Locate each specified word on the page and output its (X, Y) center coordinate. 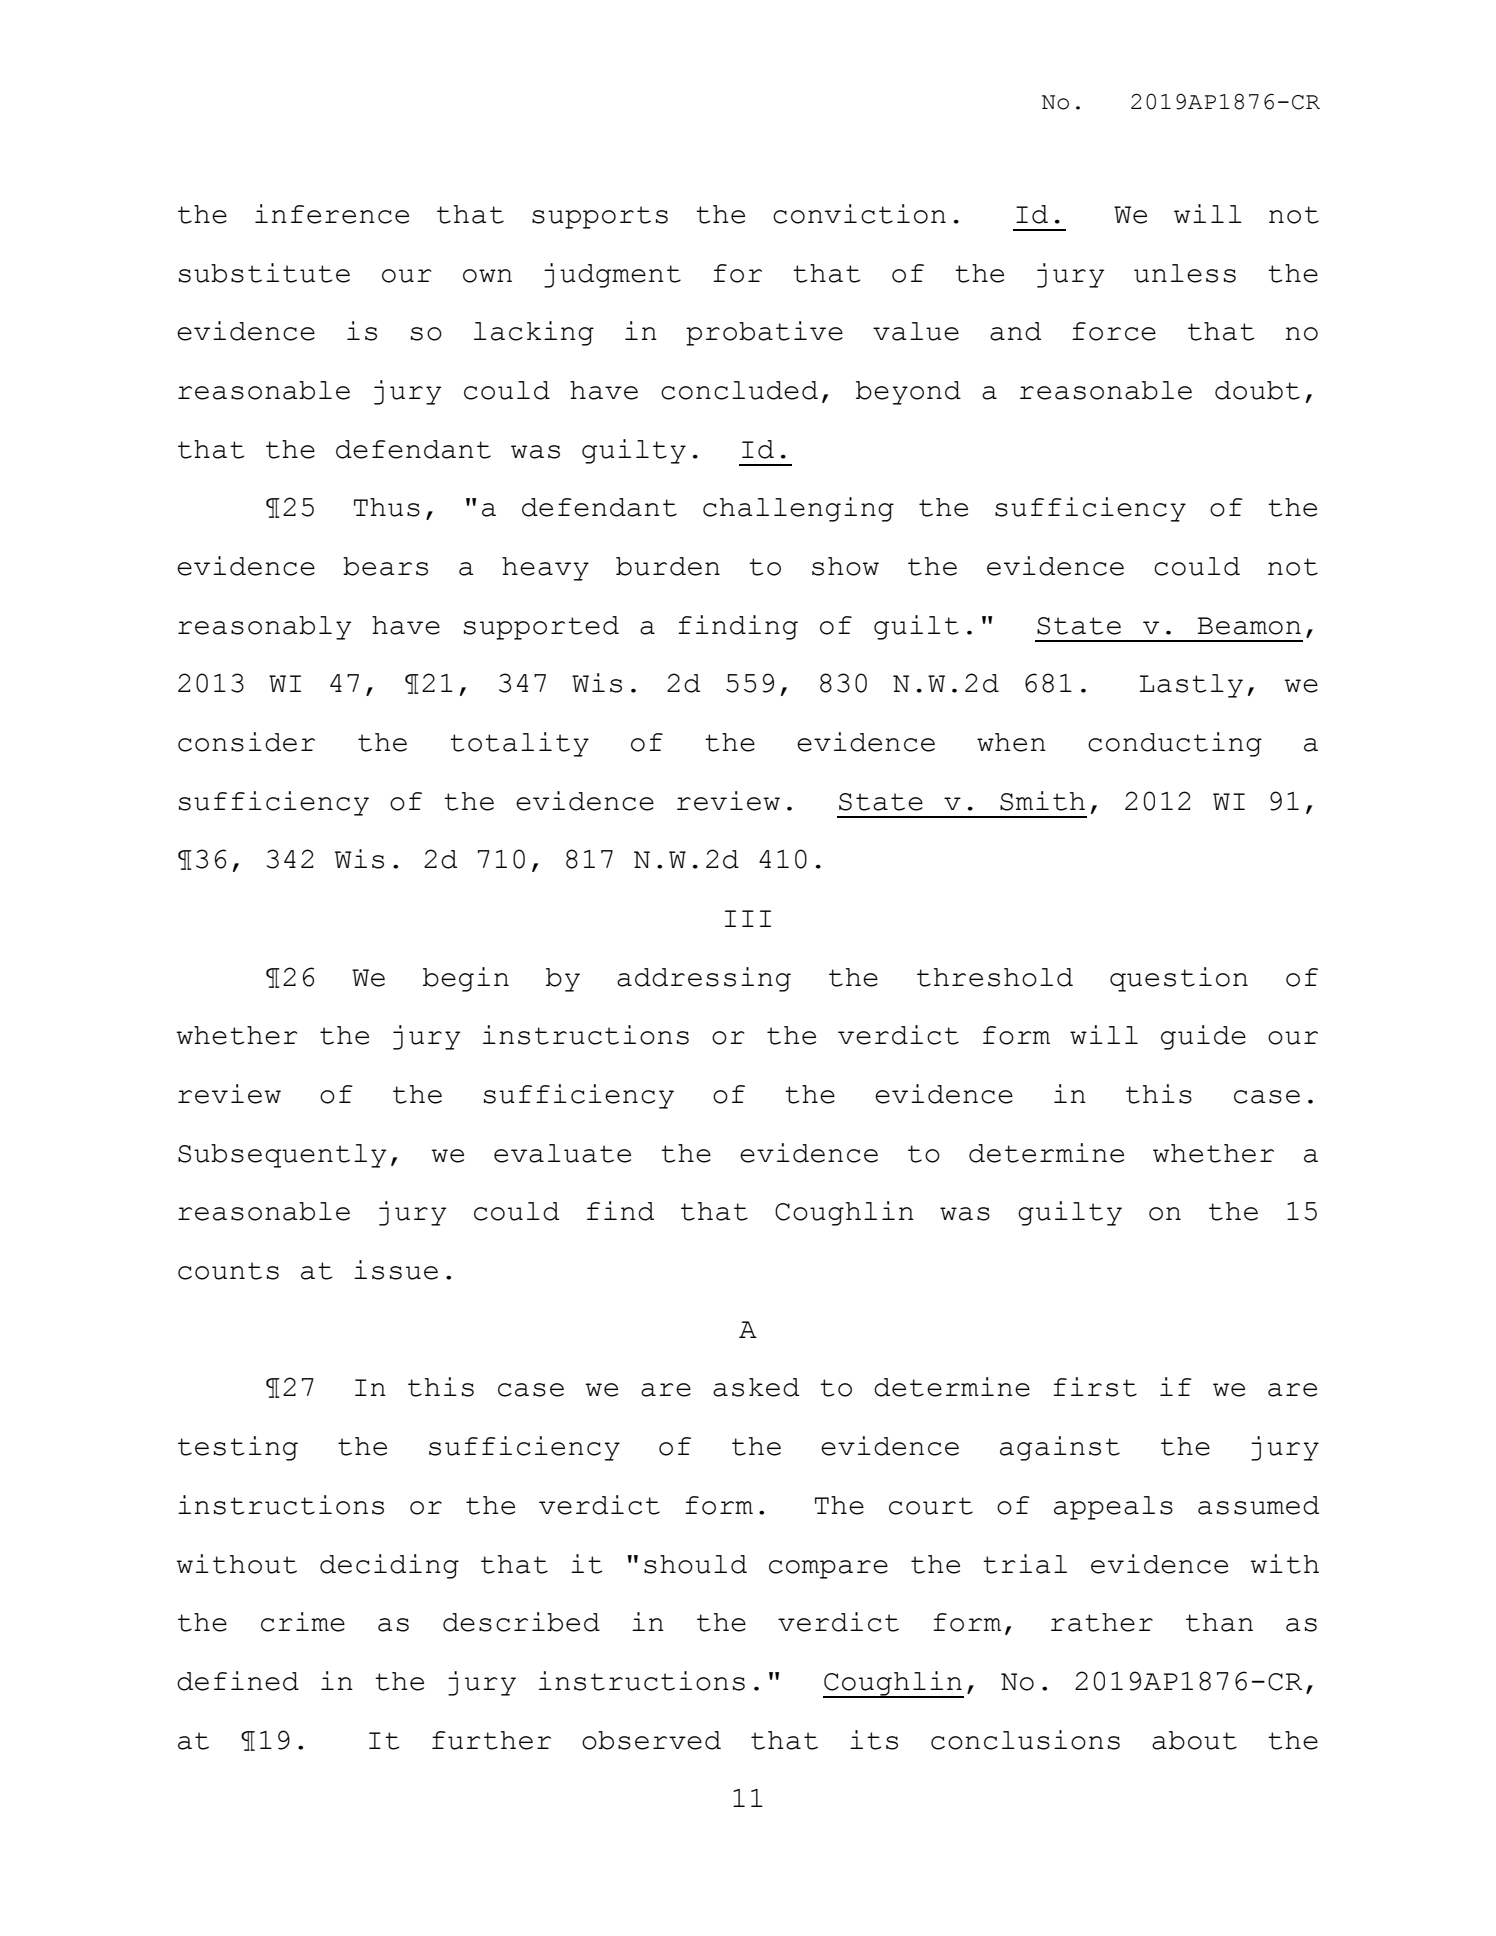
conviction (859, 214)
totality (519, 744)
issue (396, 1270)
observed (651, 1740)
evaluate (562, 1153)
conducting (1175, 744)
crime (303, 1622)
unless (1185, 273)
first (1095, 1387)
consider (246, 742)
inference (332, 214)
